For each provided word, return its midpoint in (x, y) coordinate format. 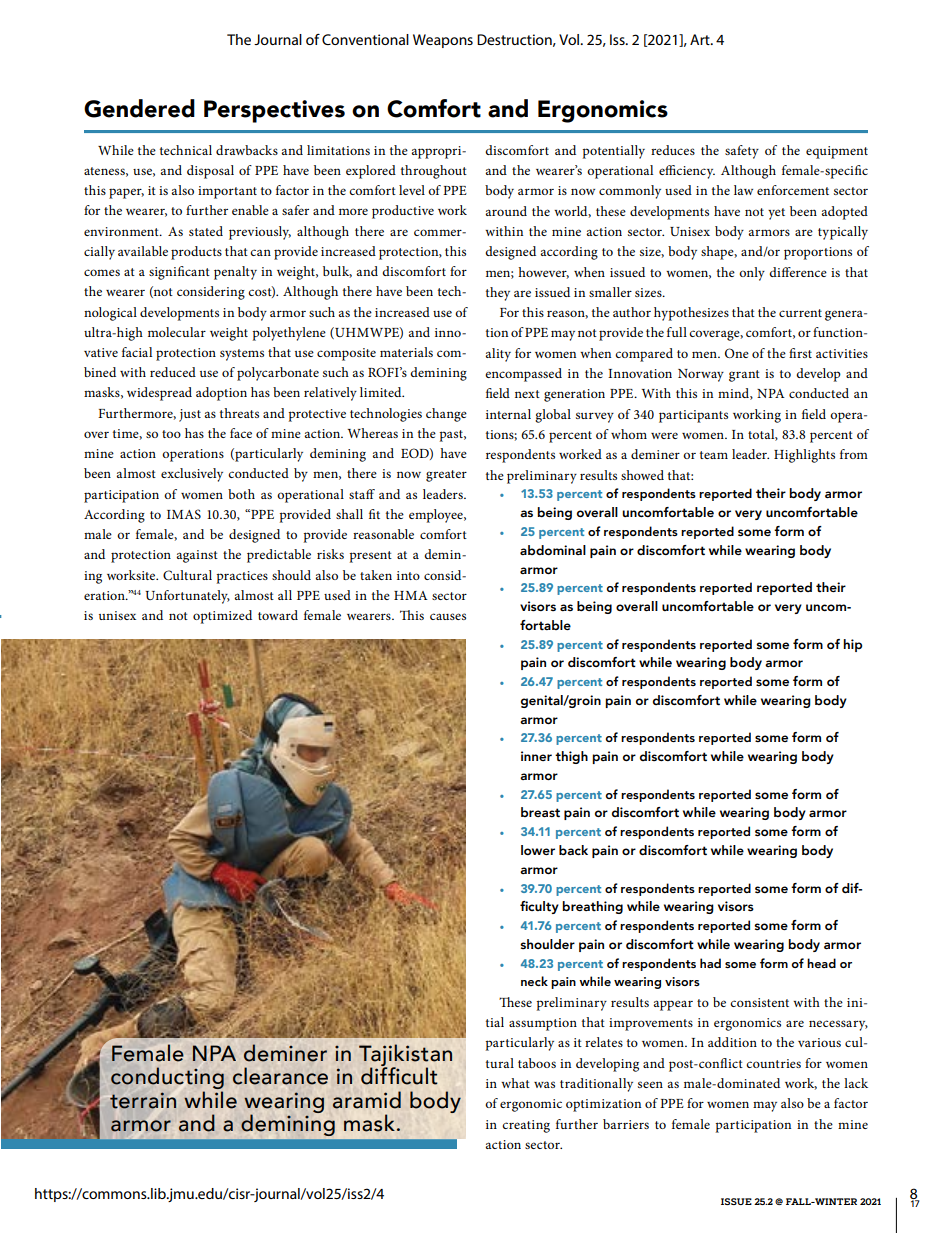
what (515, 1083)
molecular (177, 332)
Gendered (139, 108)
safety (742, 152)
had (710, 963)
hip (852, 645)
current (800, 313)
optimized (222, 617)
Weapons (443, 41)
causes (448, 616)
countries (773, 1063)
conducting (167, 1079)
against (197, 556)
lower (538, 850)
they (498, 294)
